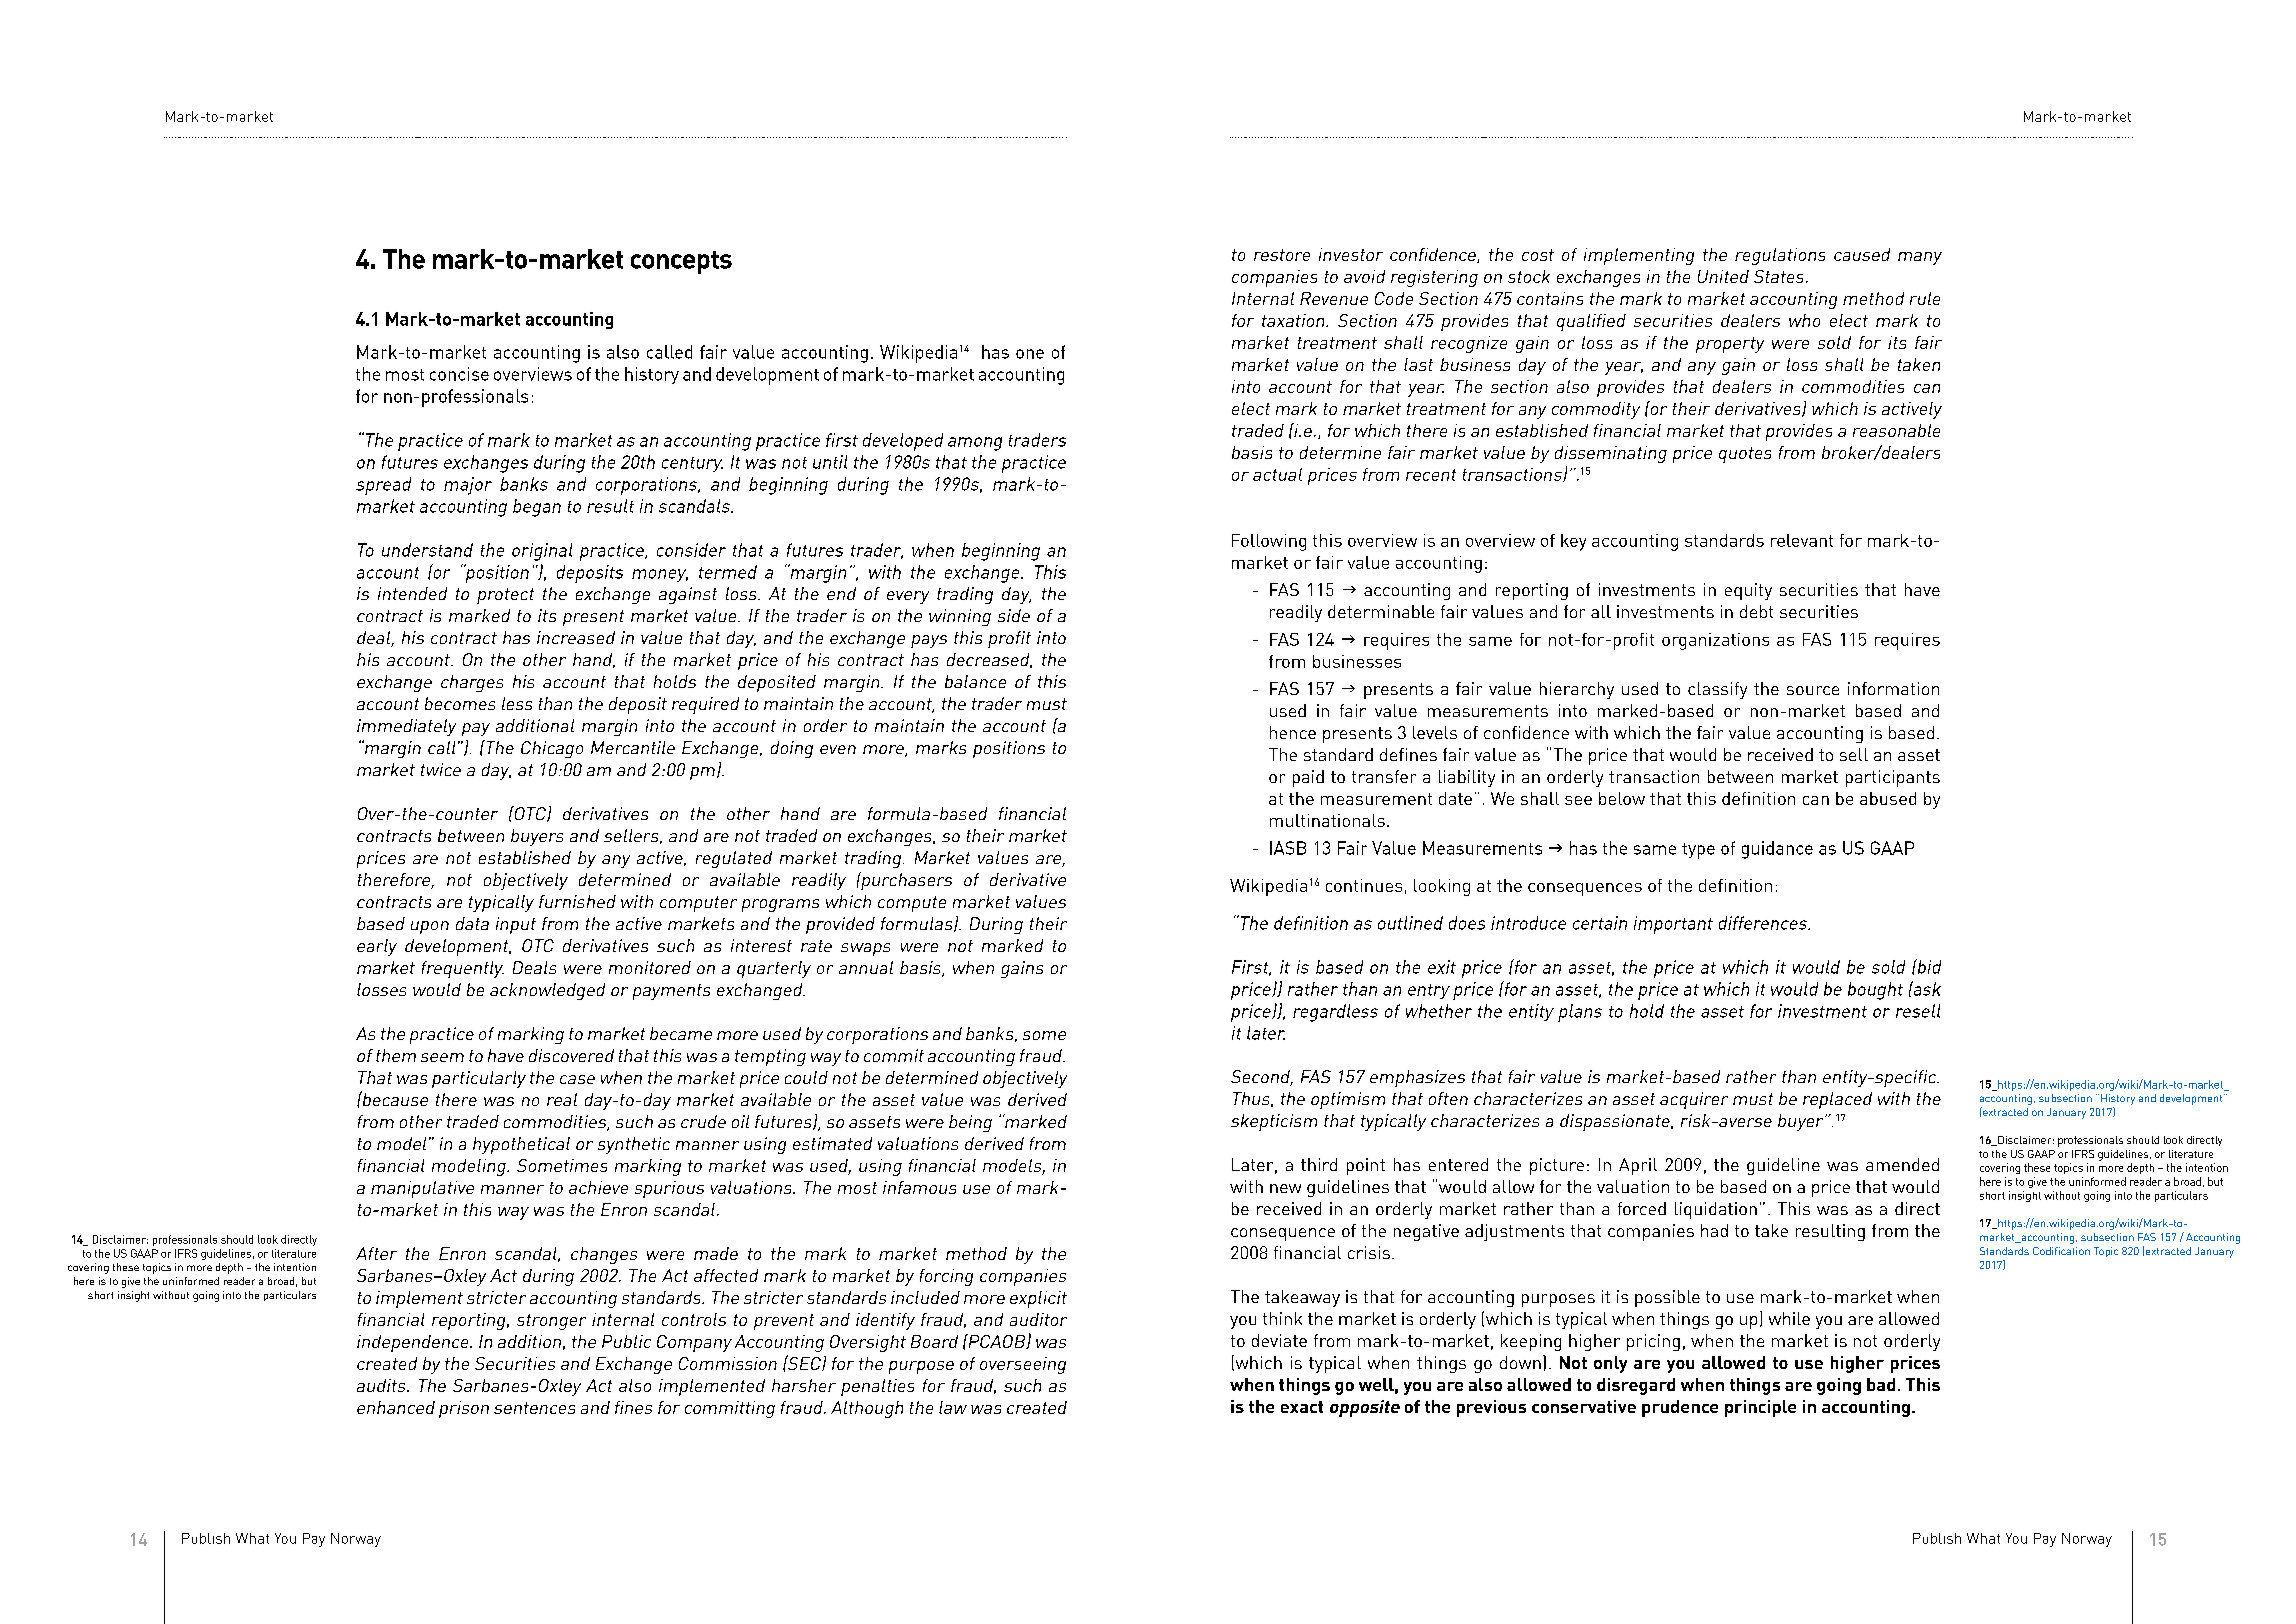  Describe the element at coordinates (1893, 688) in the document. I see `information` at that location.
